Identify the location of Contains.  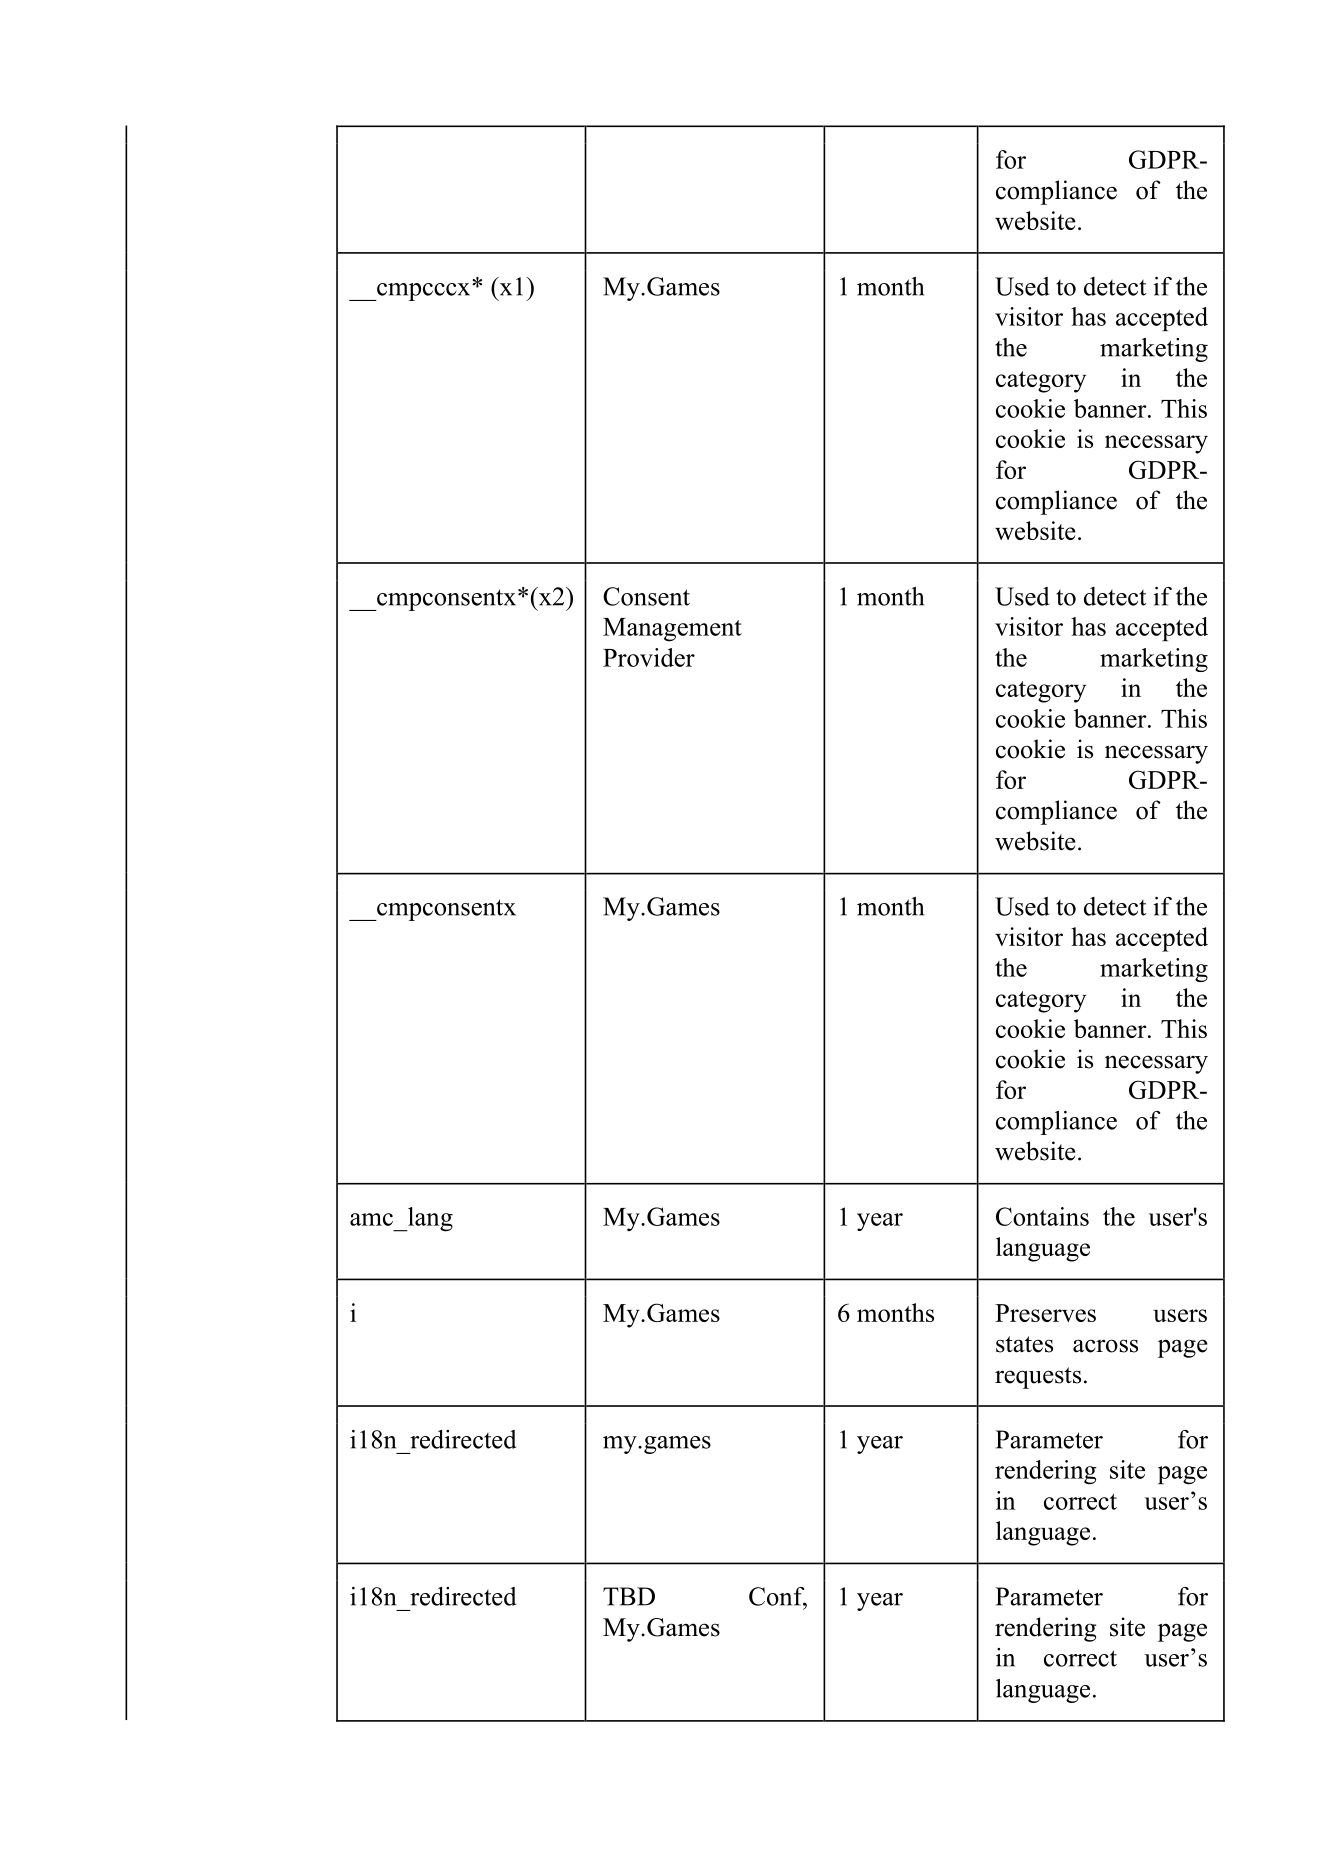
(1042, 1216).
